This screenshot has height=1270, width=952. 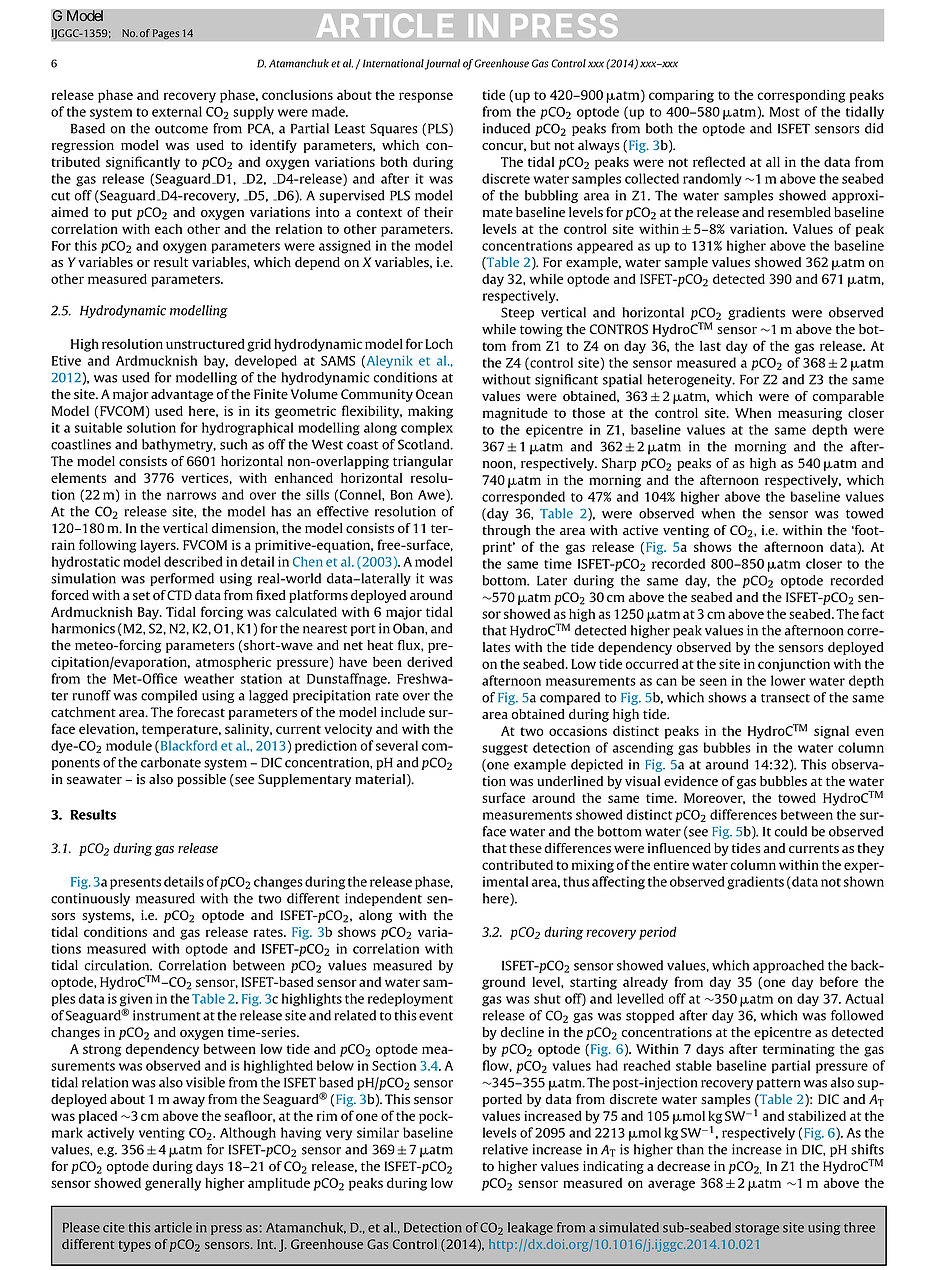 What do you see at coordinates (530, 1228) in the screenshot?
I see `leakage` at bounding box center [530, 1228].
